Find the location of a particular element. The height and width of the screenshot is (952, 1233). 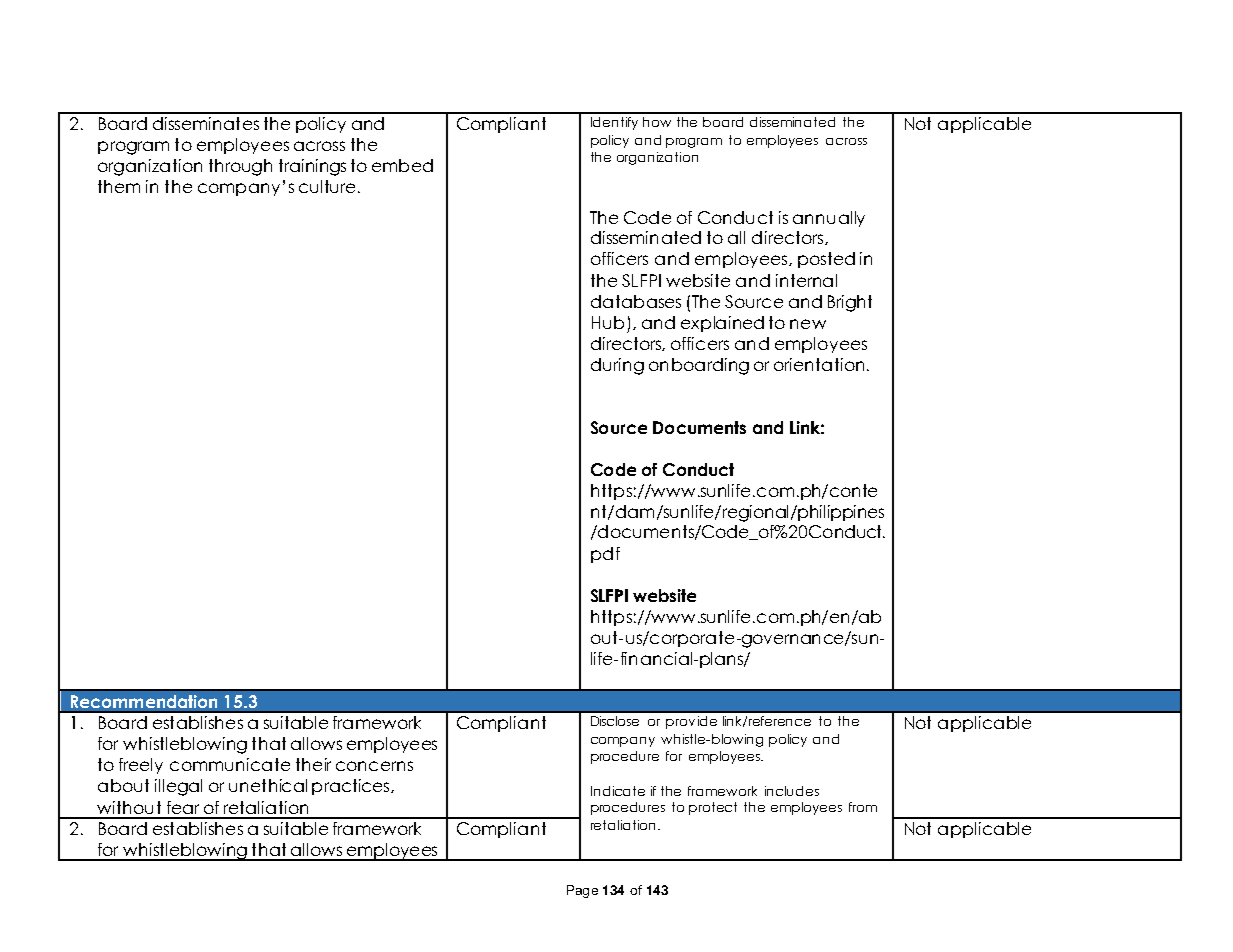

protect is located at coordinates (713, 808).
